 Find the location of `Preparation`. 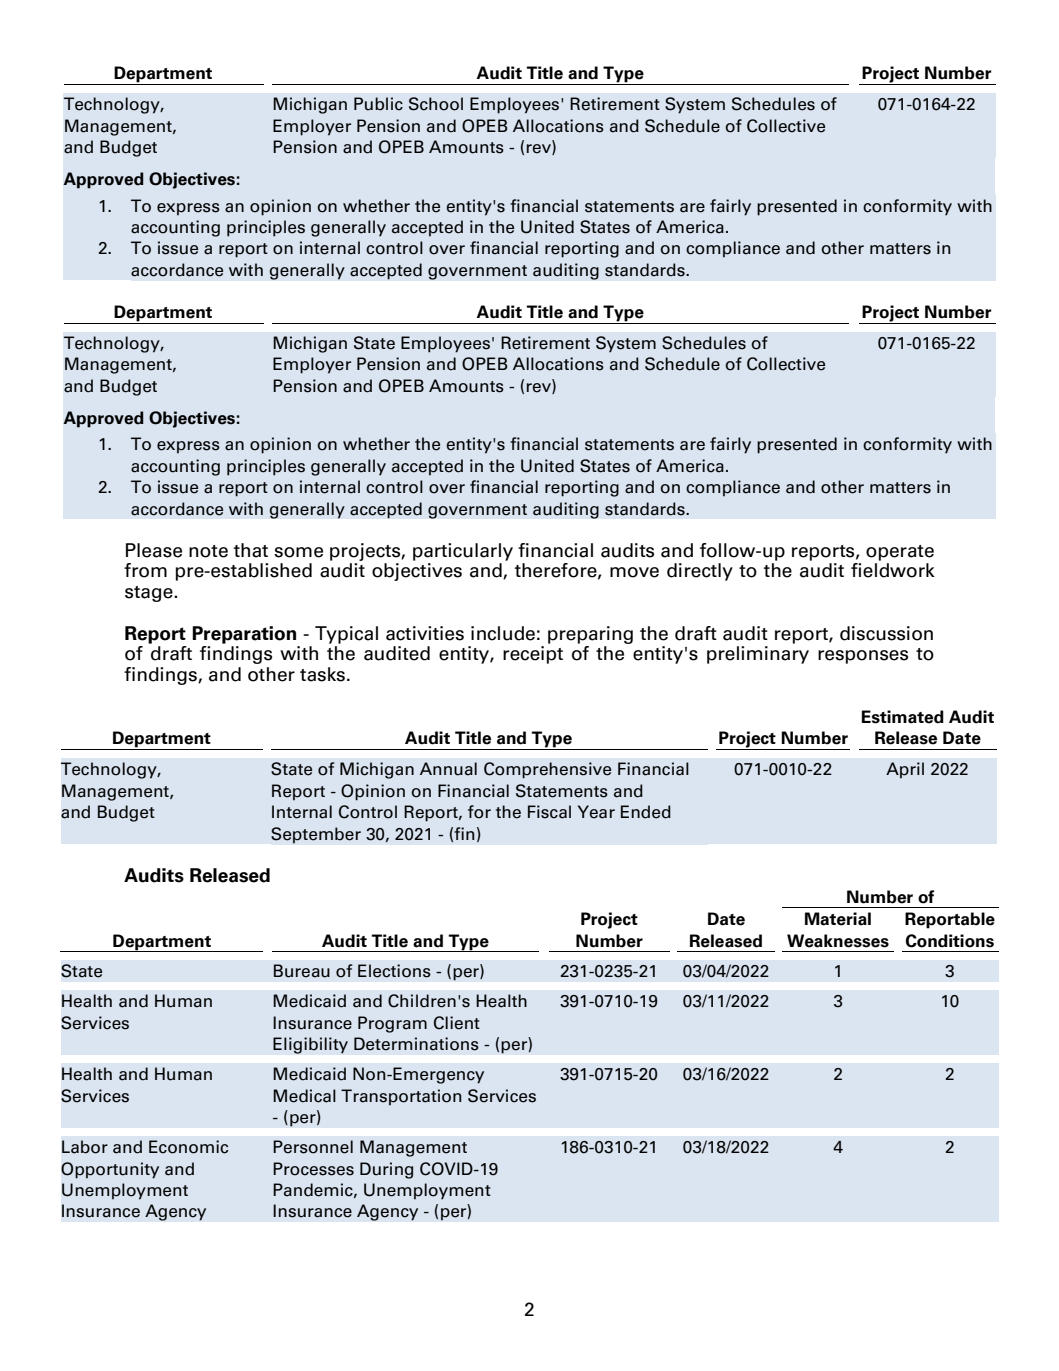

Preparation is located at coordinates (244, 635).
